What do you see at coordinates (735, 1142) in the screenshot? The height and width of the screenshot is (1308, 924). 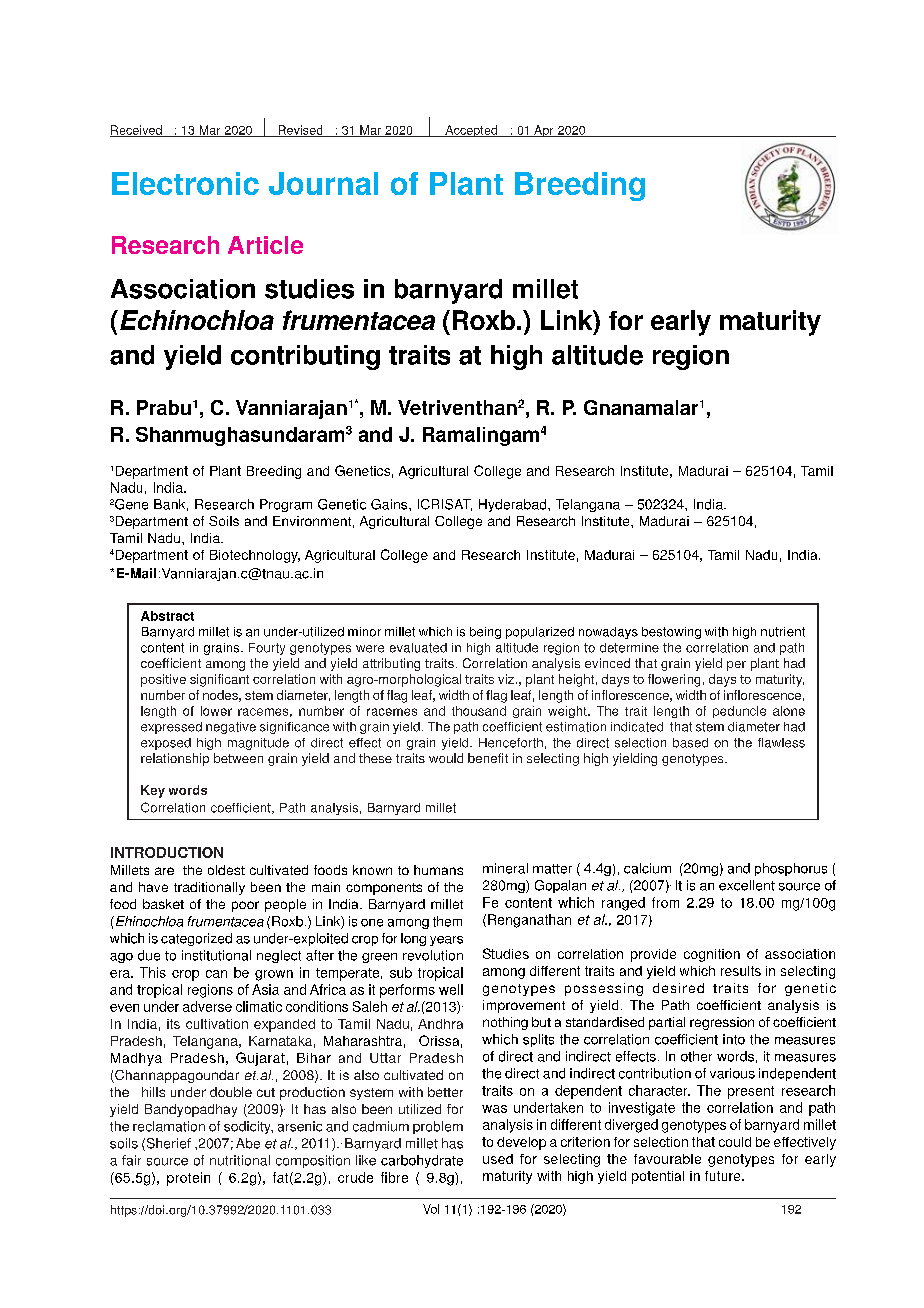 I see `could` at bounding box center [735, 1142].
